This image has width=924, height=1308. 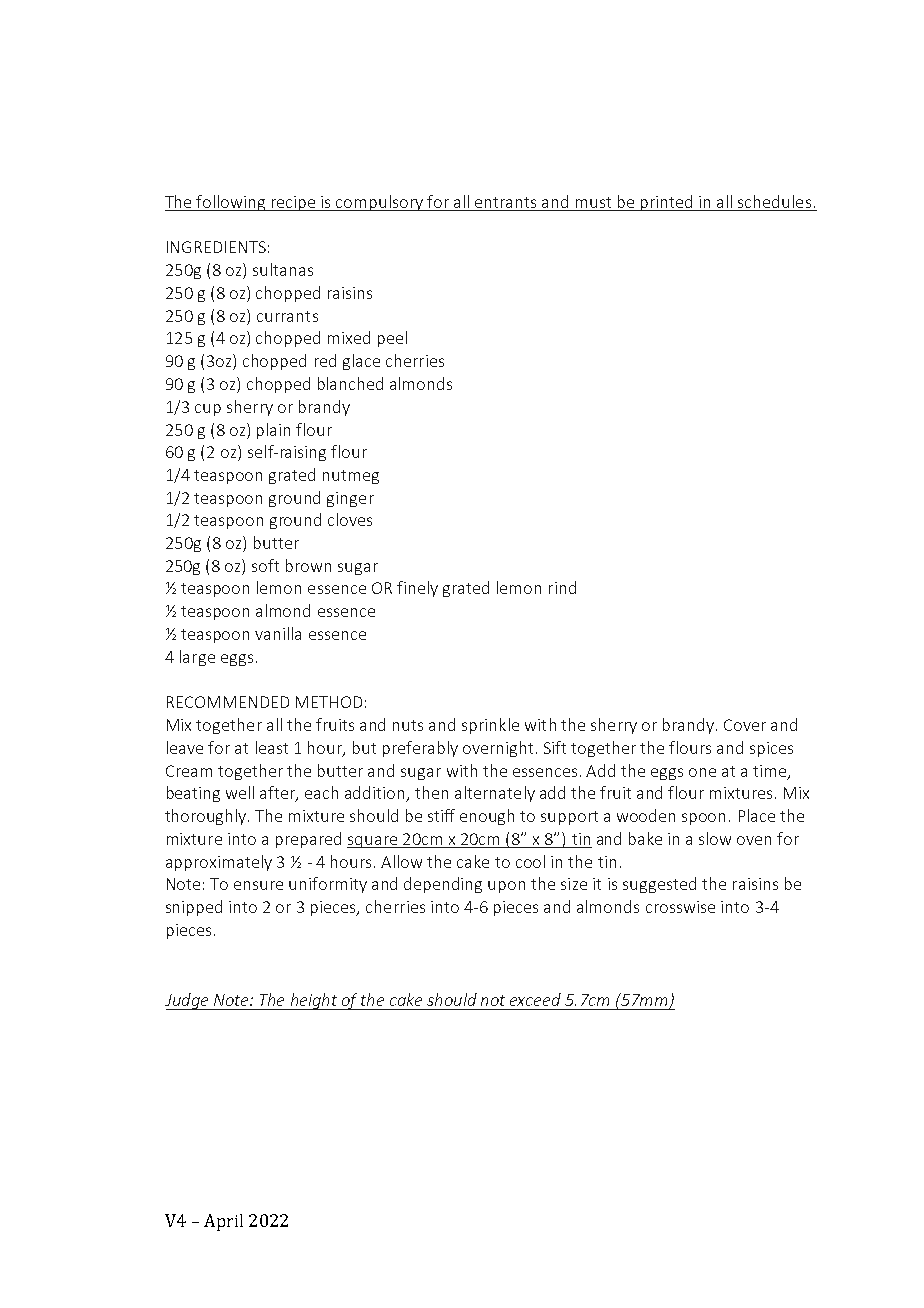 I want to click on crosswise, so click(x=680, y=907).
